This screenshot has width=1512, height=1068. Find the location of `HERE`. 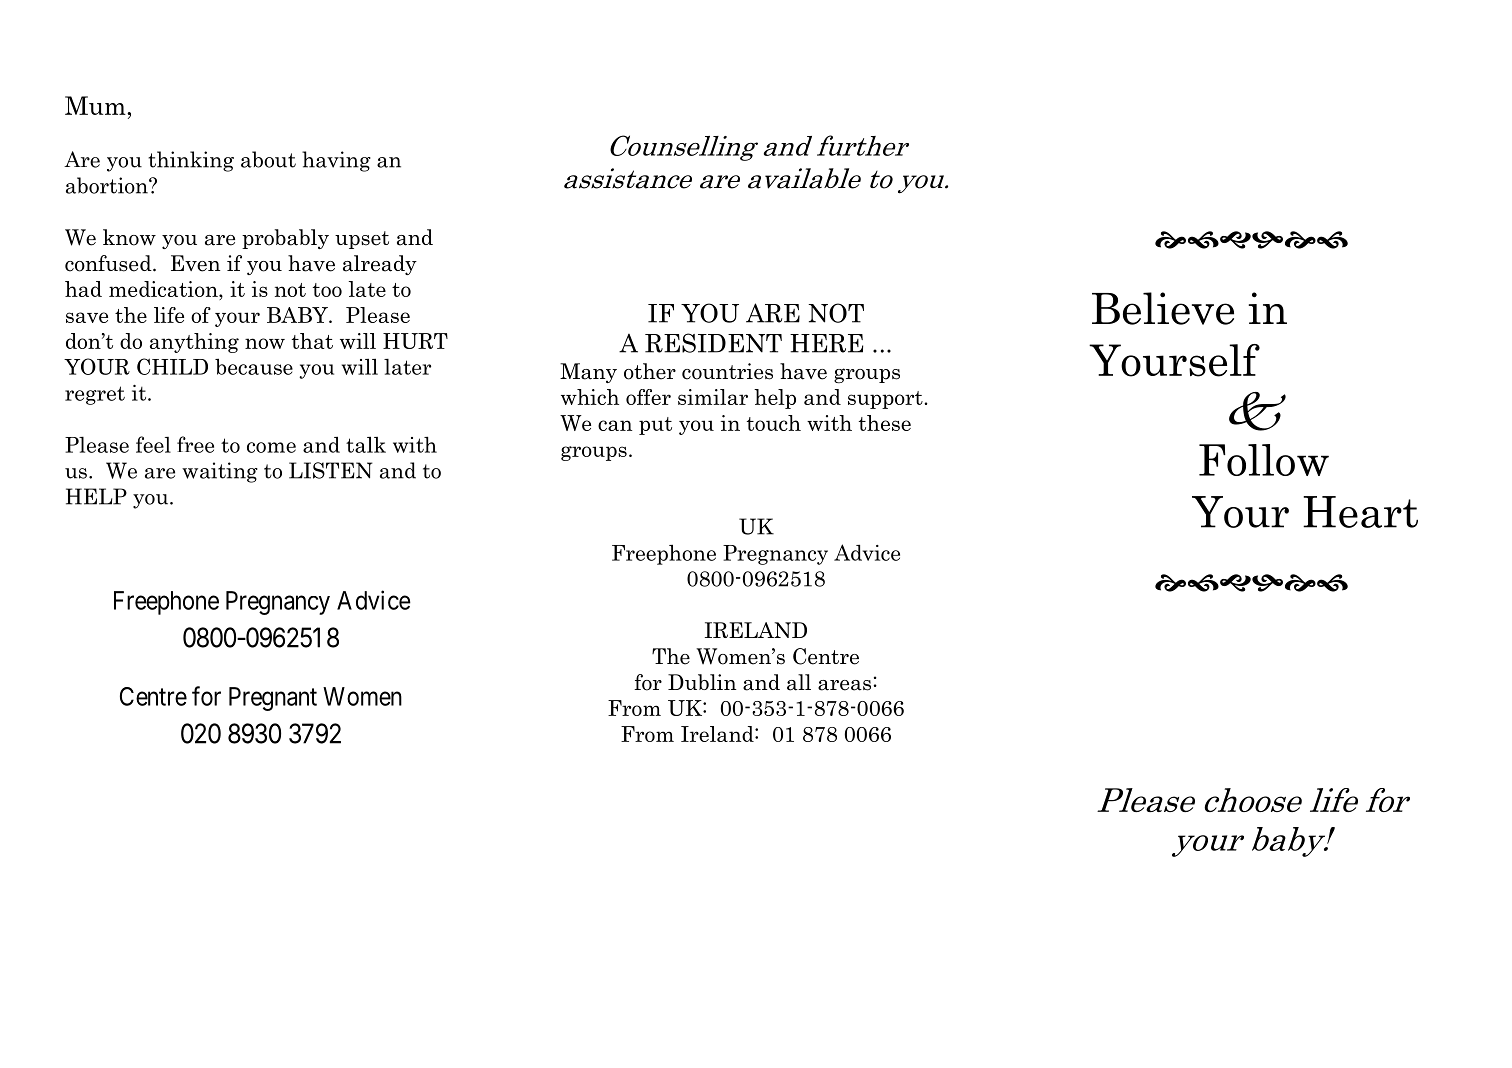

HERE is located at coordinates (826, 343).
